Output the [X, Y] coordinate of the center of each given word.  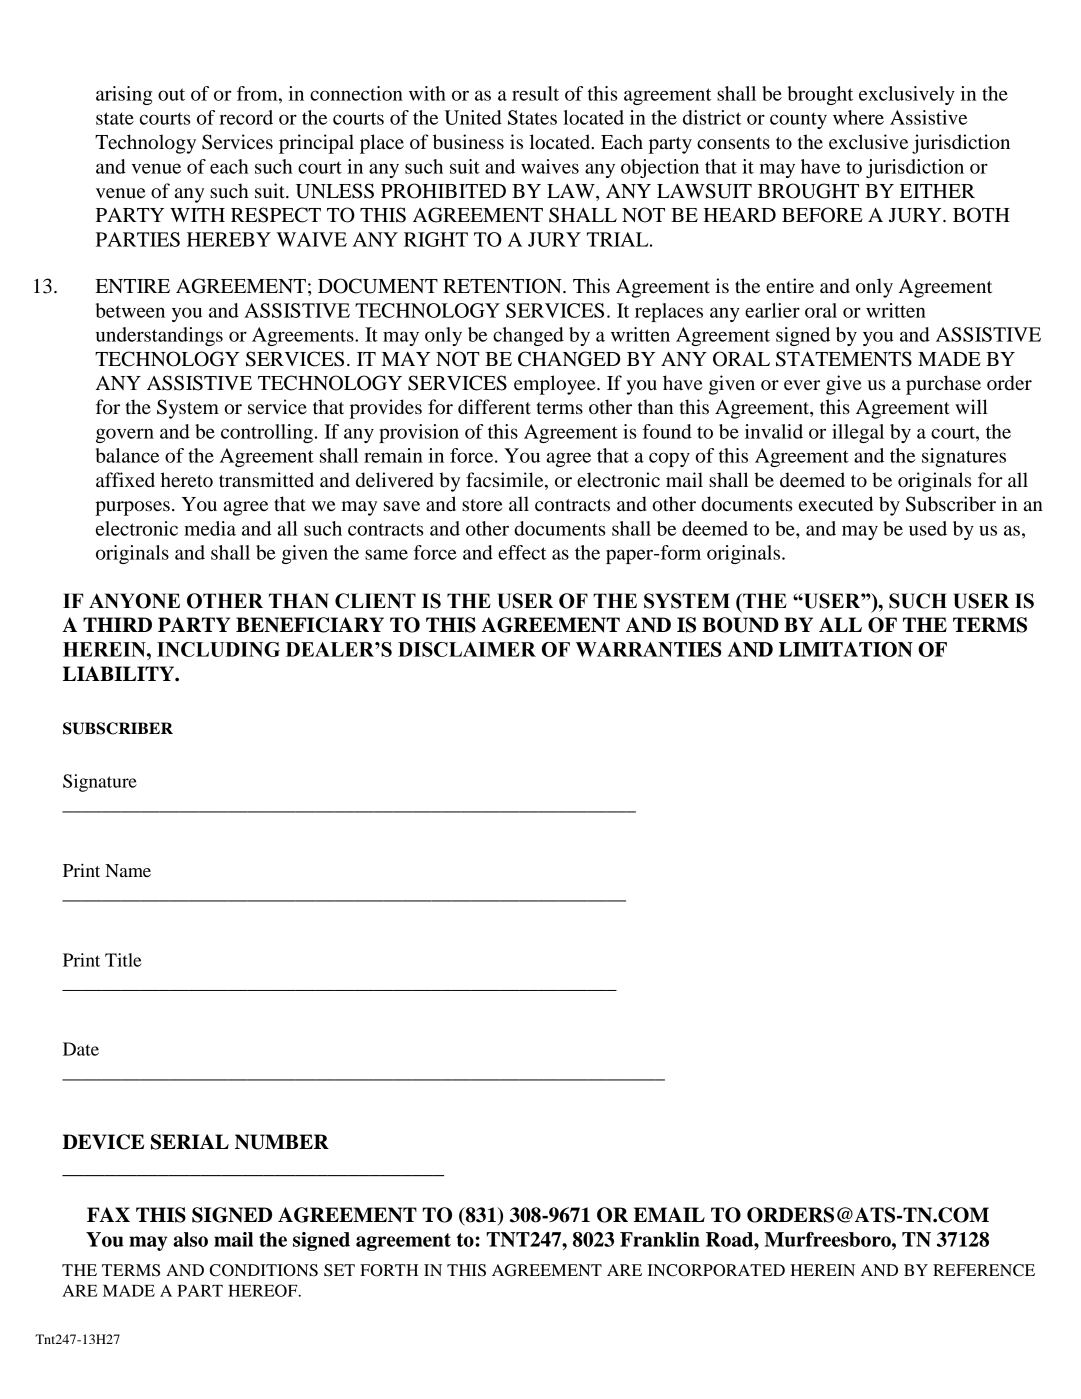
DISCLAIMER [467, 649]
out [171, 94]
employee [556, 385]
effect [522, 552]
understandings [159, 336]
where [858, 117]
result [535, 93]
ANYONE [134, 601]
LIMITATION [846, 649]
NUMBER [282, 1142]
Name [128, 870]
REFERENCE [984, 1270]
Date [81, 1049]
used [928, 528]
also [190, 1239]
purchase [943, 385]
